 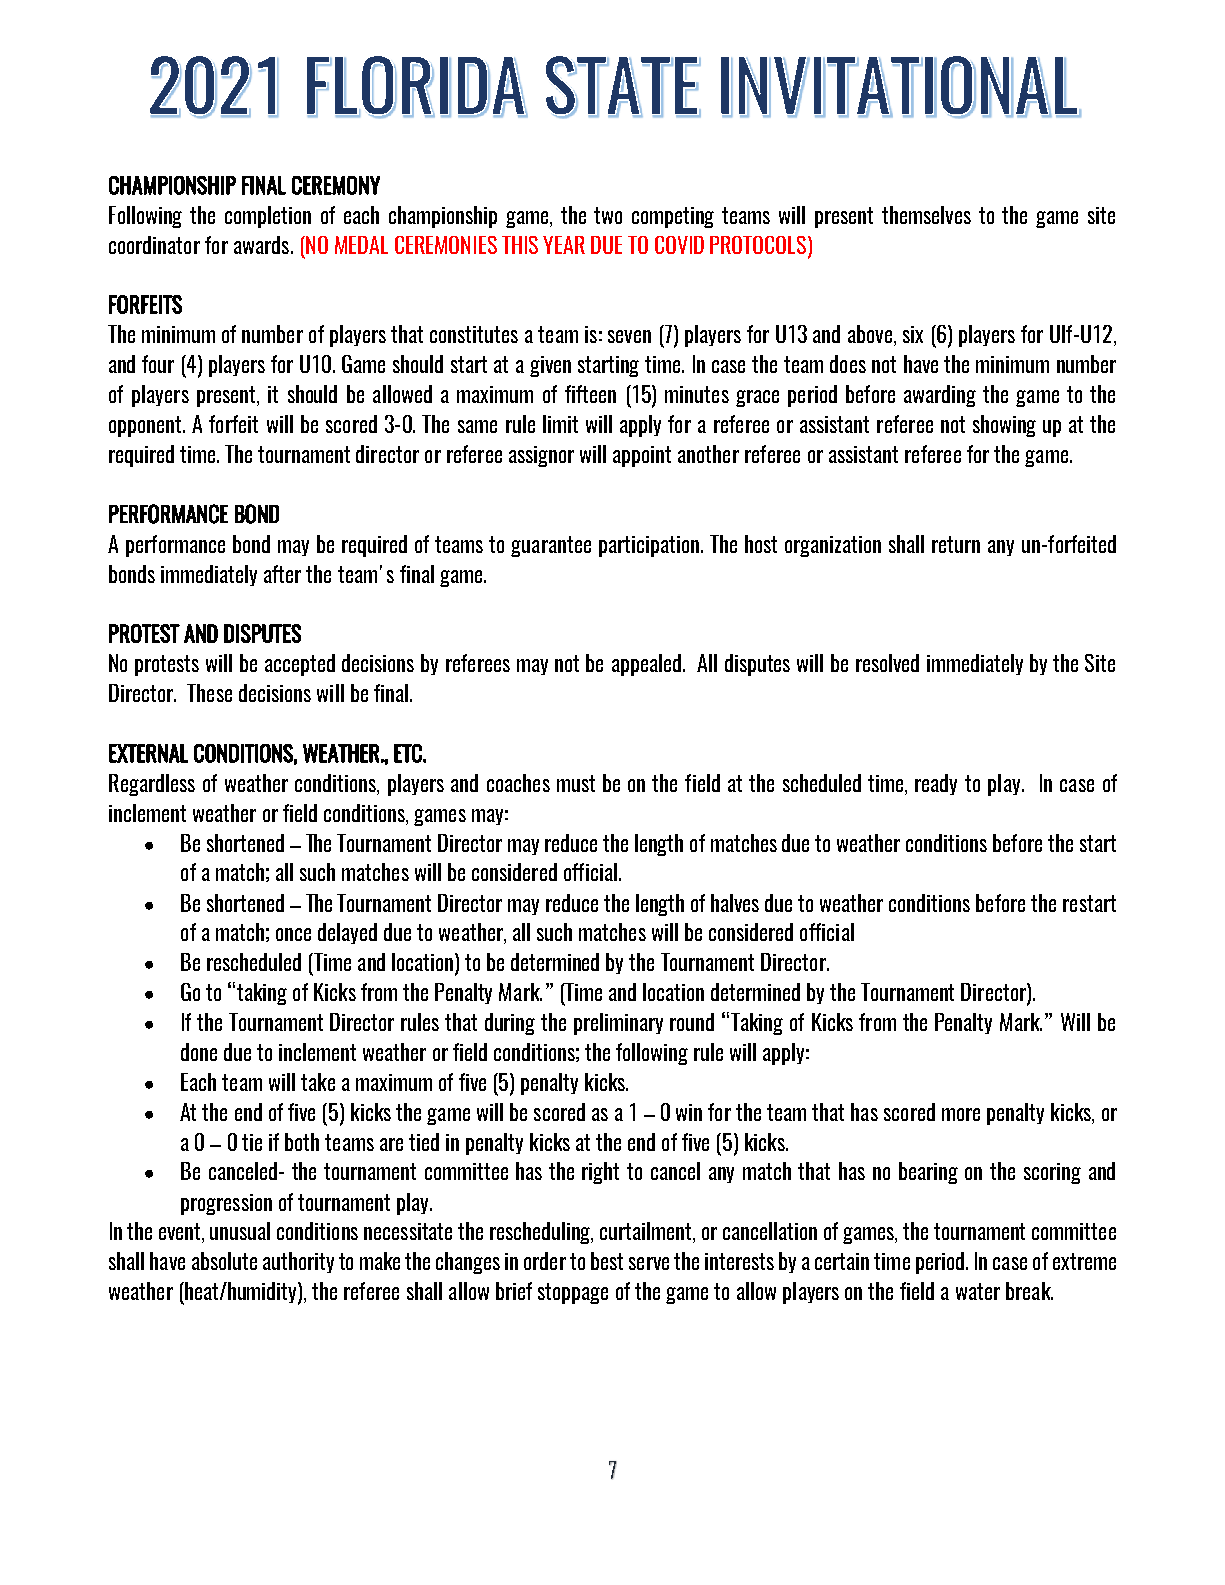 What do you see at coordinates (293, 934) in the screenshot?
I see `once` at bounding box center [293, 934].
